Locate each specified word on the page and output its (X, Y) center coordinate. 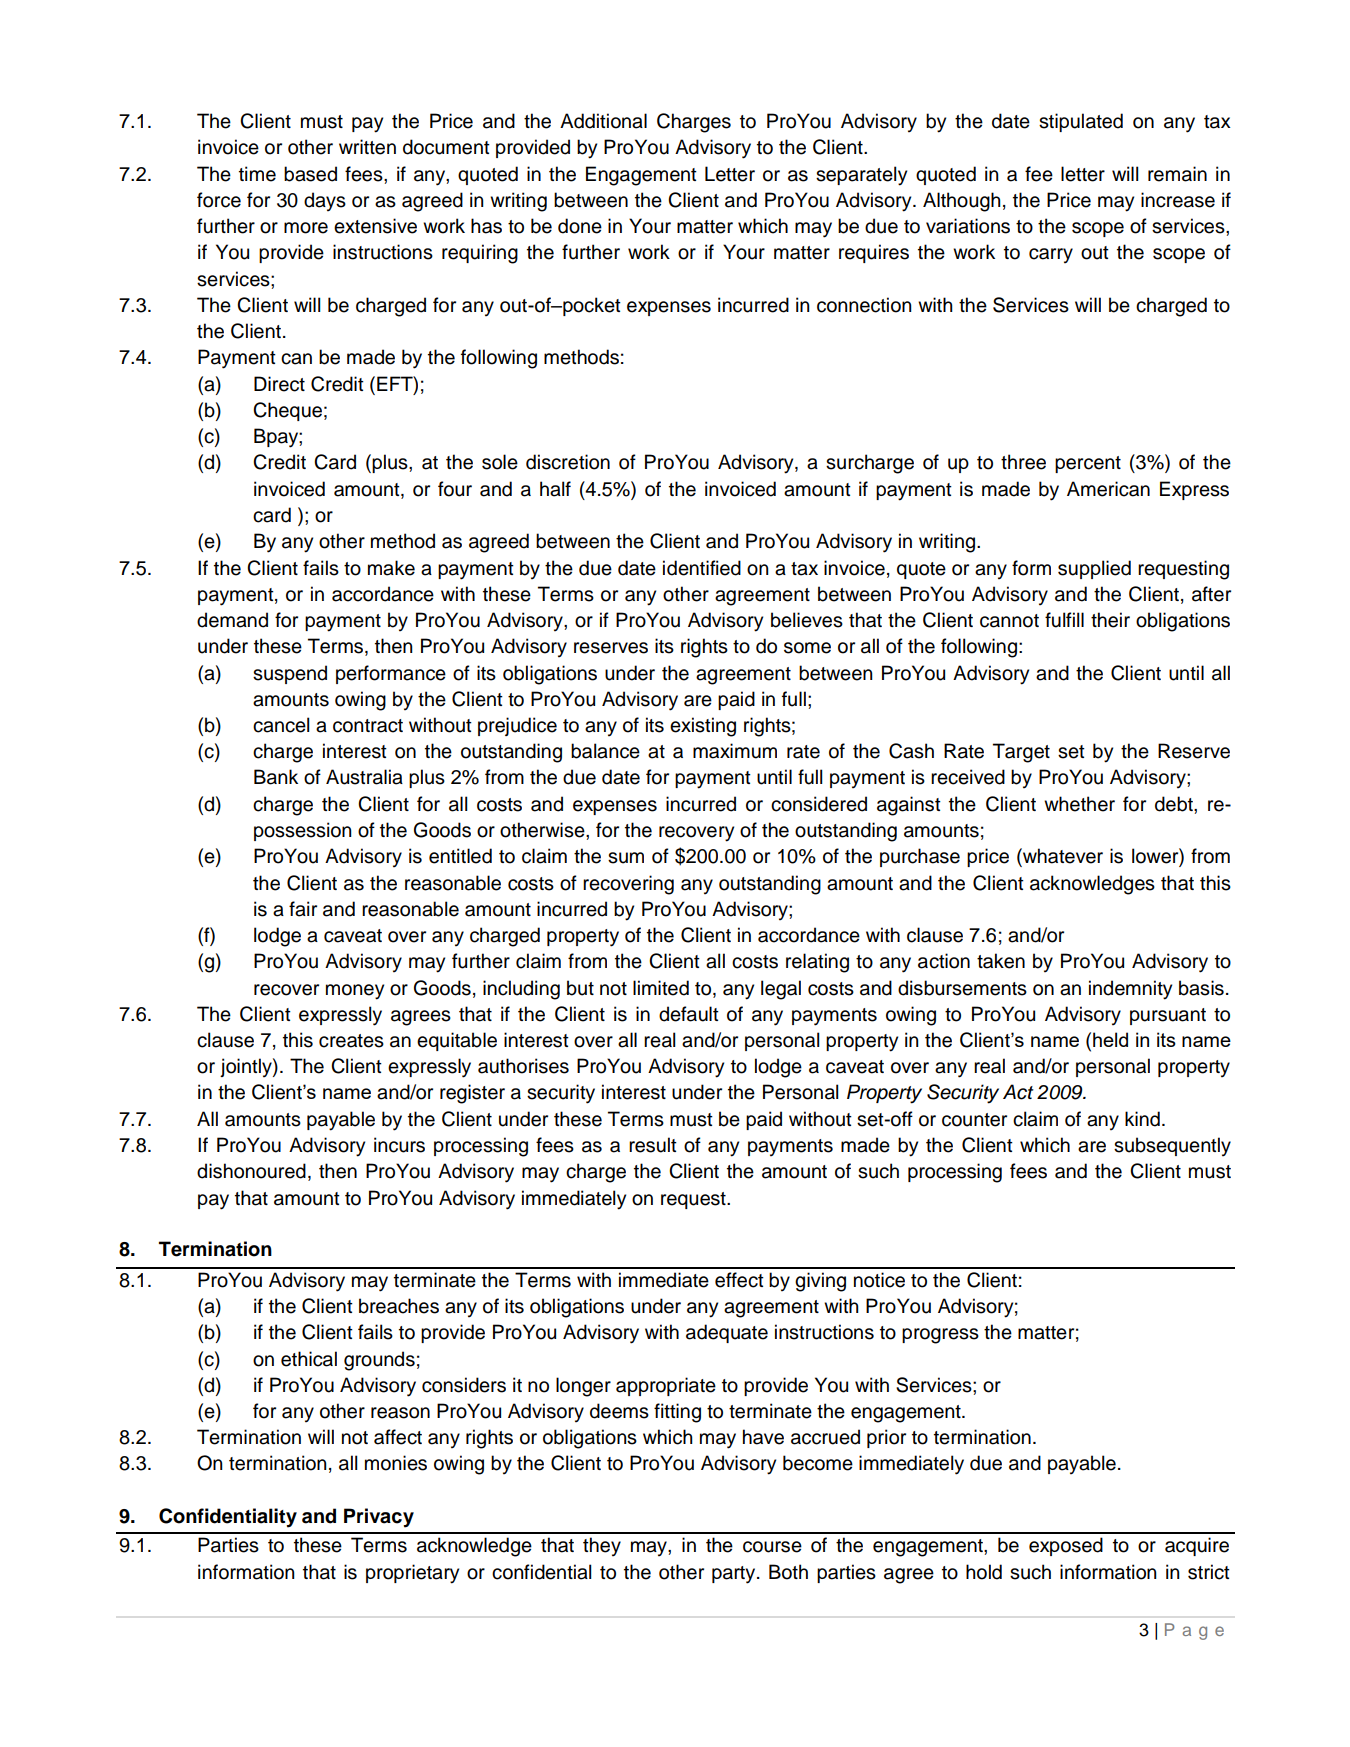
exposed (1066, 1546)
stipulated (1081, 122)
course (772, 1547)
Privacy (379, 1518)
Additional (603, 121)
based (310, 174)
